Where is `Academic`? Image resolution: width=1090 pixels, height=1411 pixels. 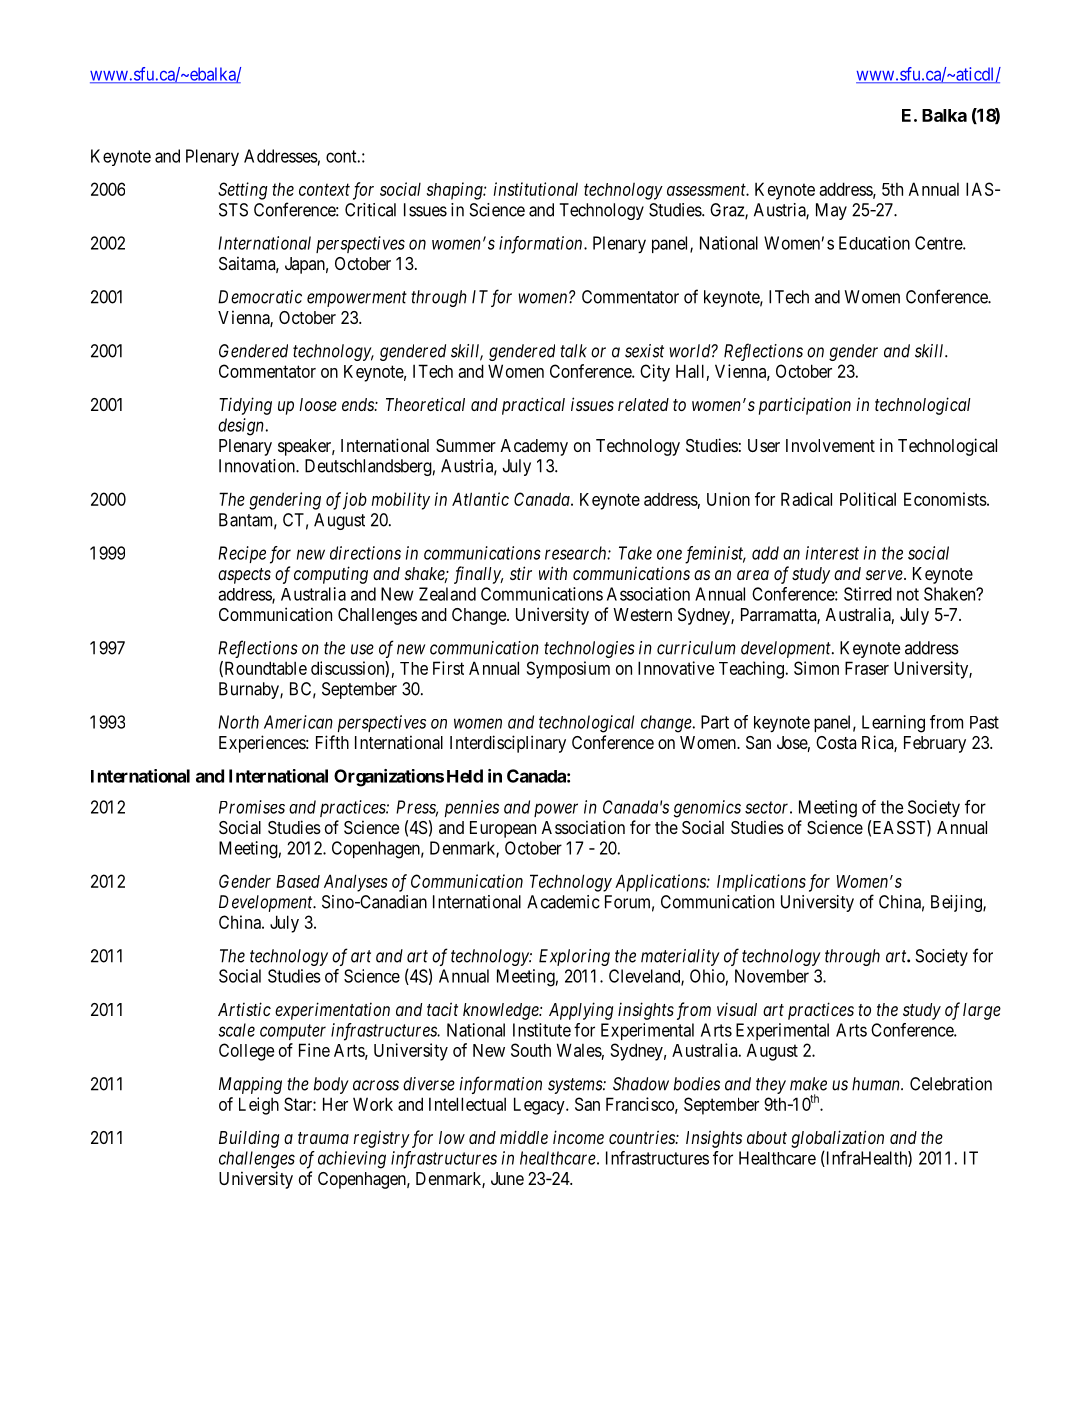
Academic is located at coordinates (563, 902).
